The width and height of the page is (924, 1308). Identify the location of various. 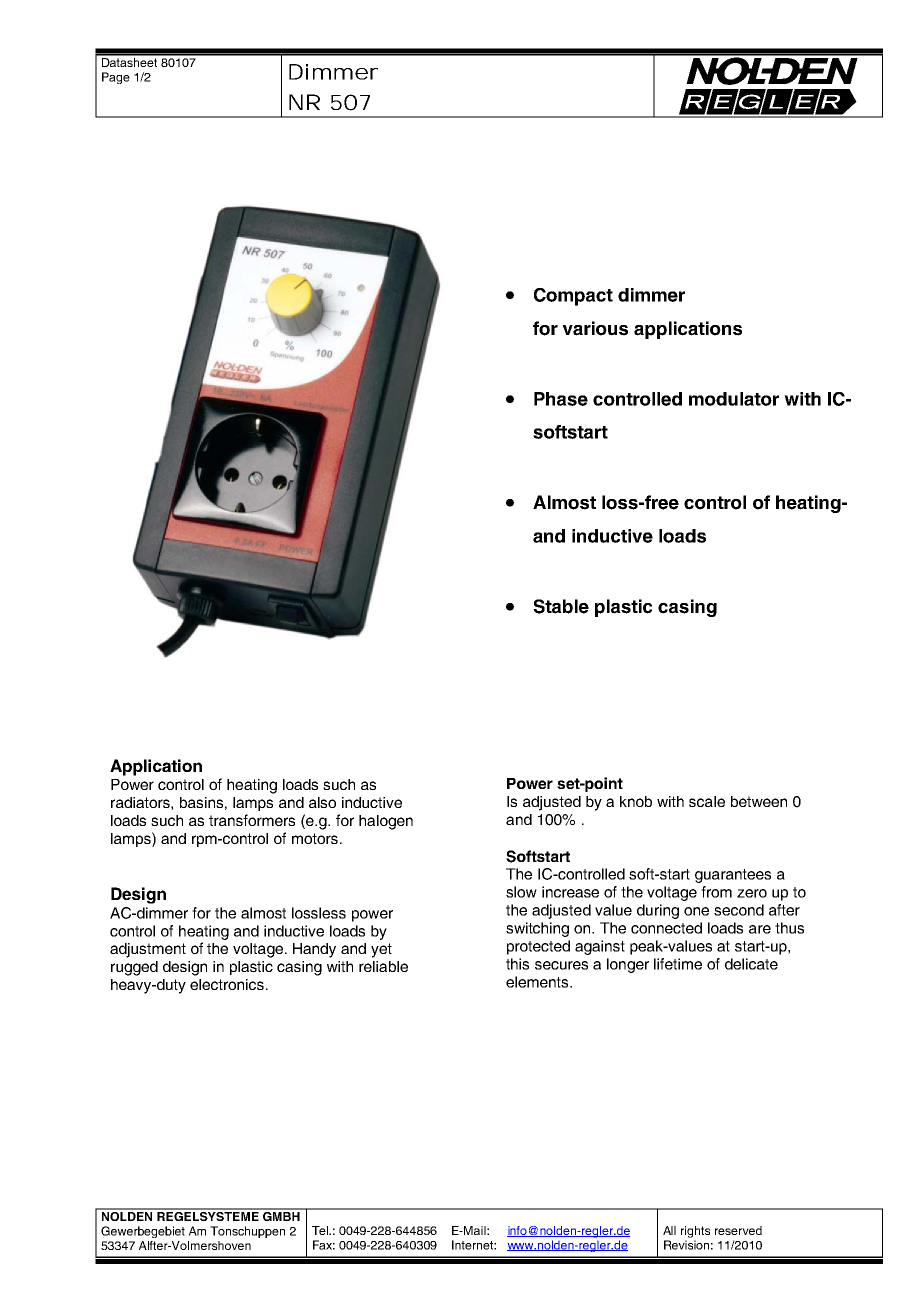
(595, 328).
